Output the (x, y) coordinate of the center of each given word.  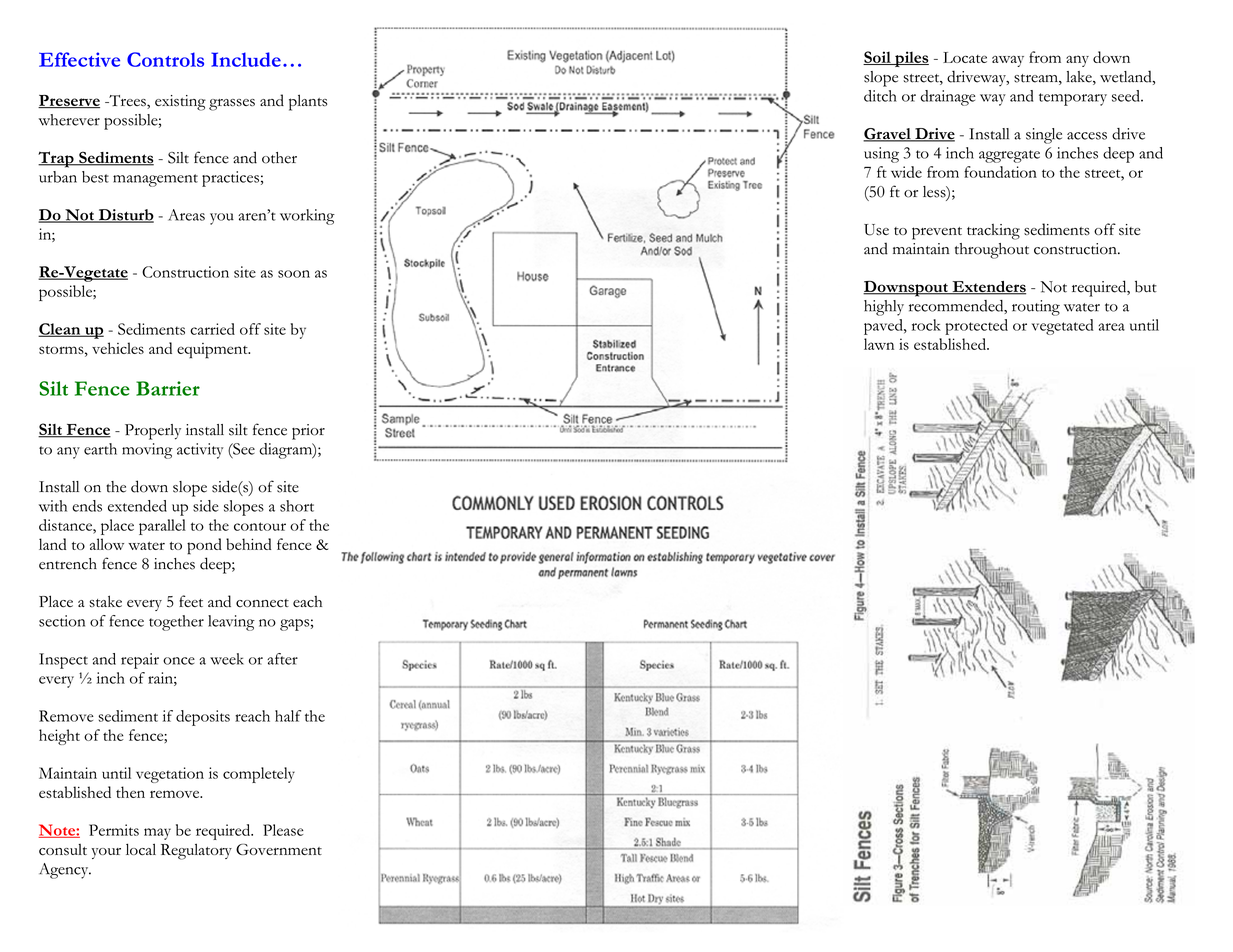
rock (926, 325)
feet (191, 601)
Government (279, 849)
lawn (879, 344)
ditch (880, 96)
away (1008, 61)
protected (976, 327)
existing (180, 103)
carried (212, 329)
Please (283, 830)
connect (262, 603)
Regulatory (196, 851)
